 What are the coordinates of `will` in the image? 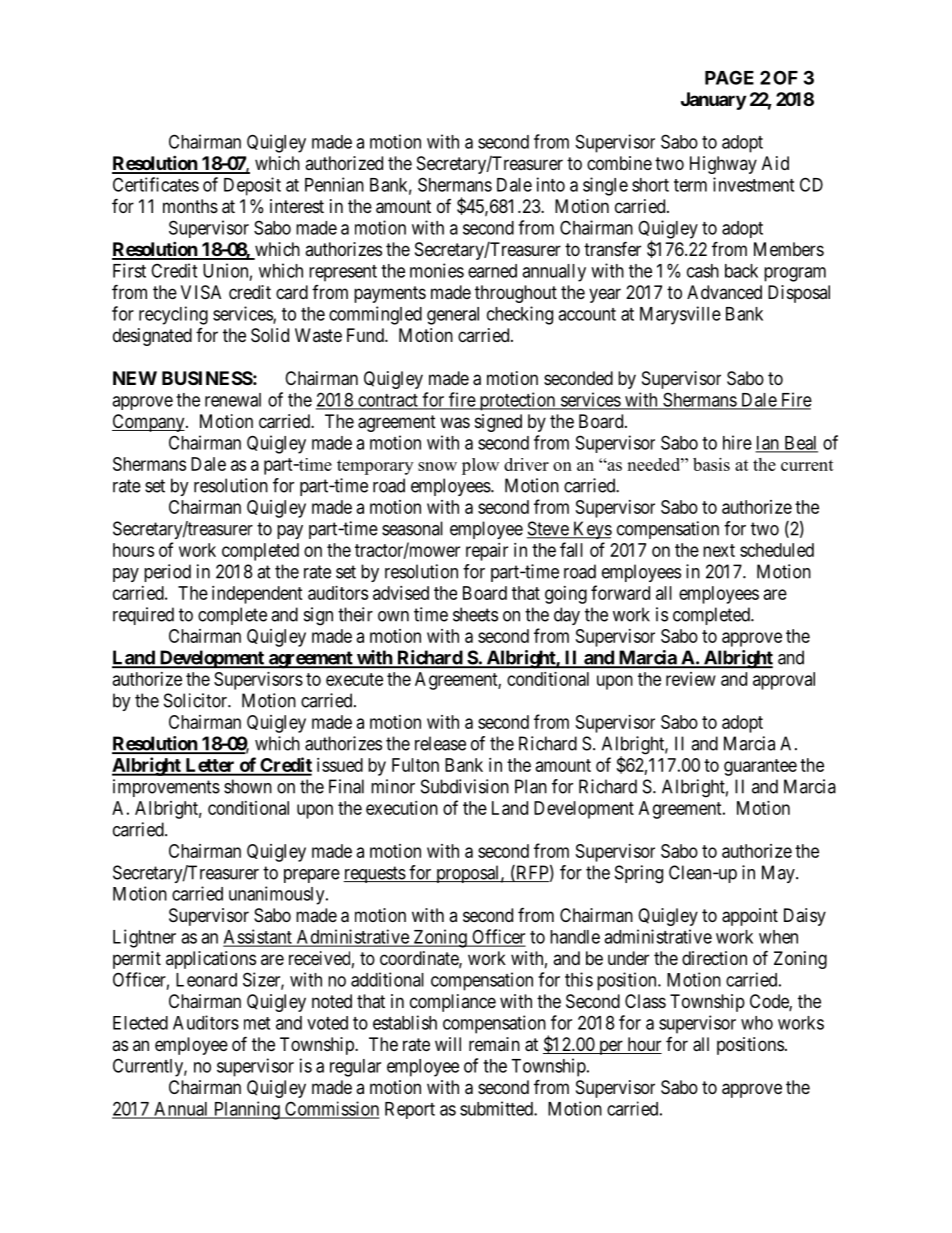 It's located at (448, 1044).
